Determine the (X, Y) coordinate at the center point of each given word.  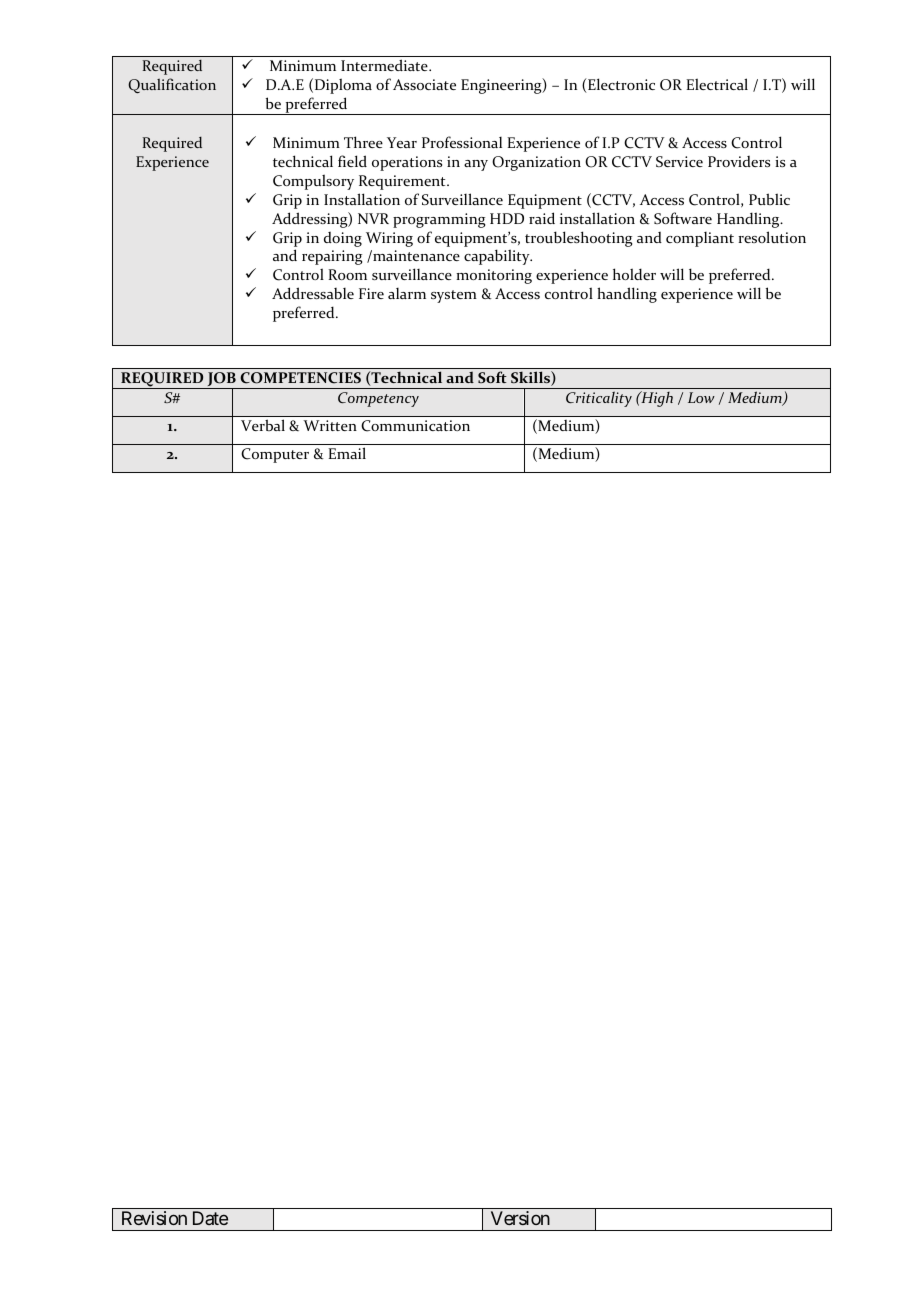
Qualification (172, 85)
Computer (275, 455)
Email (347, 453)
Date (210, 1218)
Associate (424, 84)
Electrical (717, 84)
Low (701, 397)
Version (520, 1218)
